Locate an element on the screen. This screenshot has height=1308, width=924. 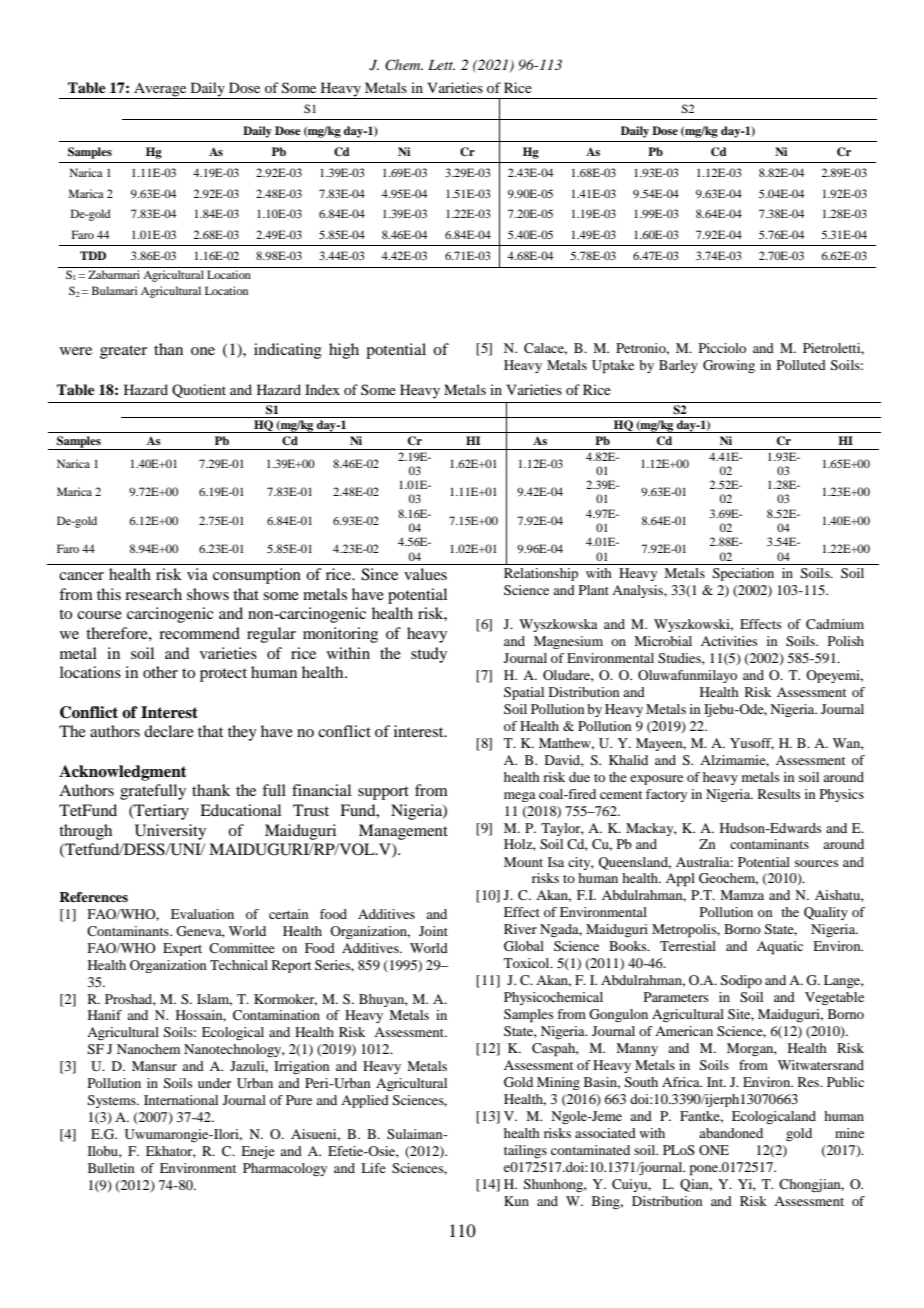
study is located at coordinates (429, 655).
